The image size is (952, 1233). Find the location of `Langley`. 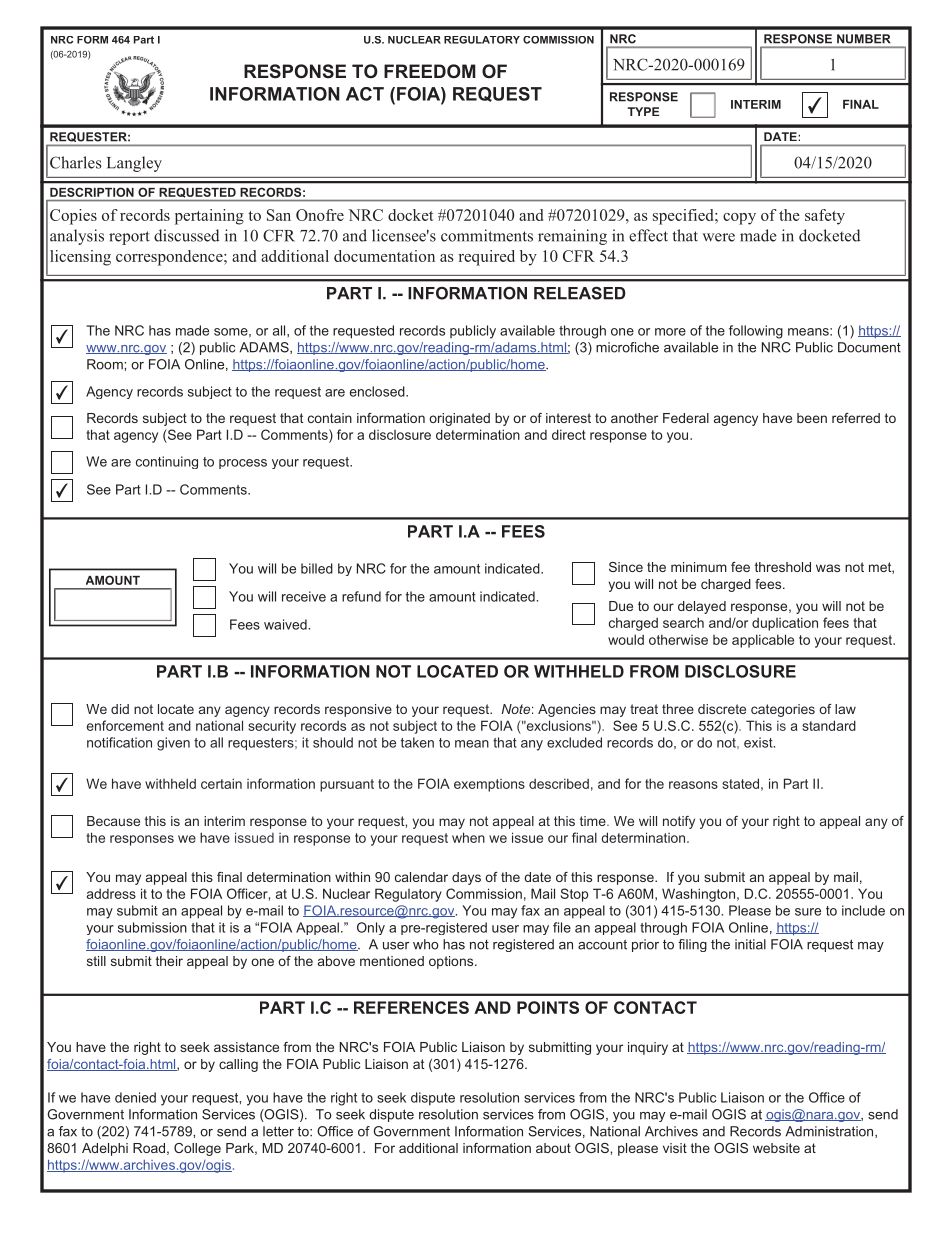

Langley is located at coordinates (134, 164).
